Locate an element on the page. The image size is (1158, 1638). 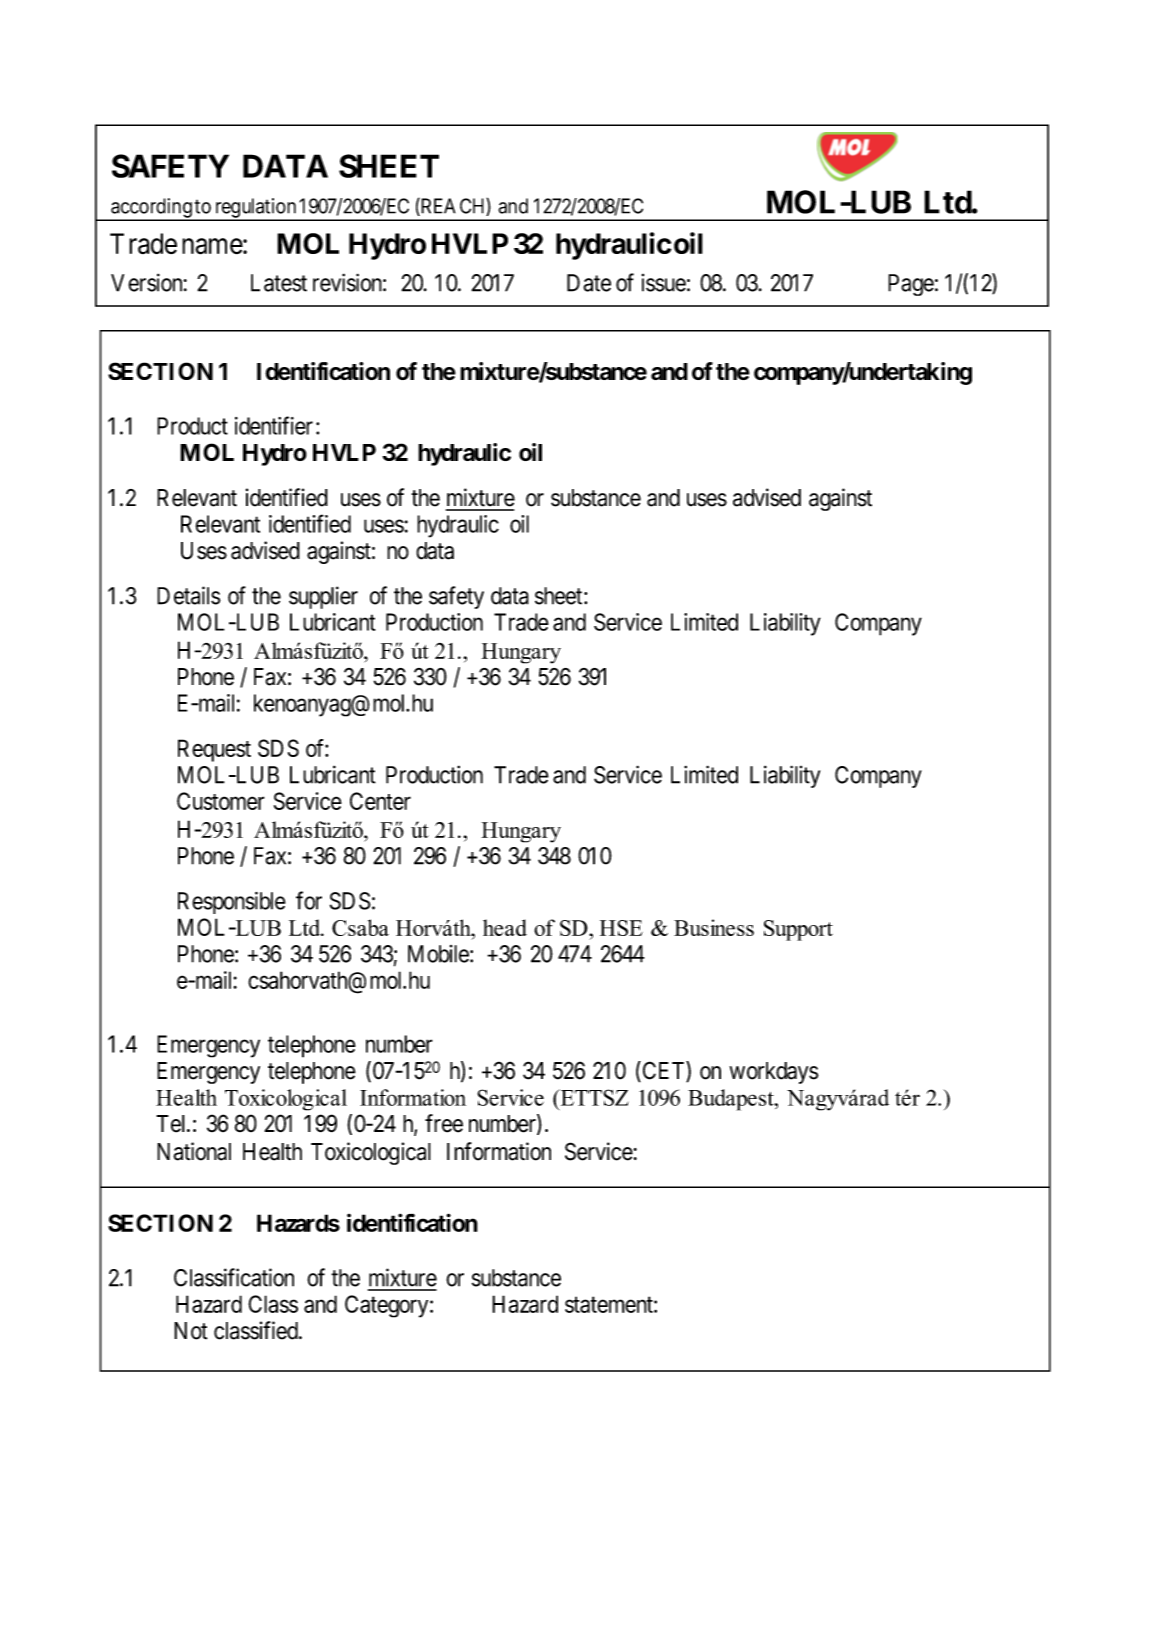
Request is located at coordinates (214, 750).
